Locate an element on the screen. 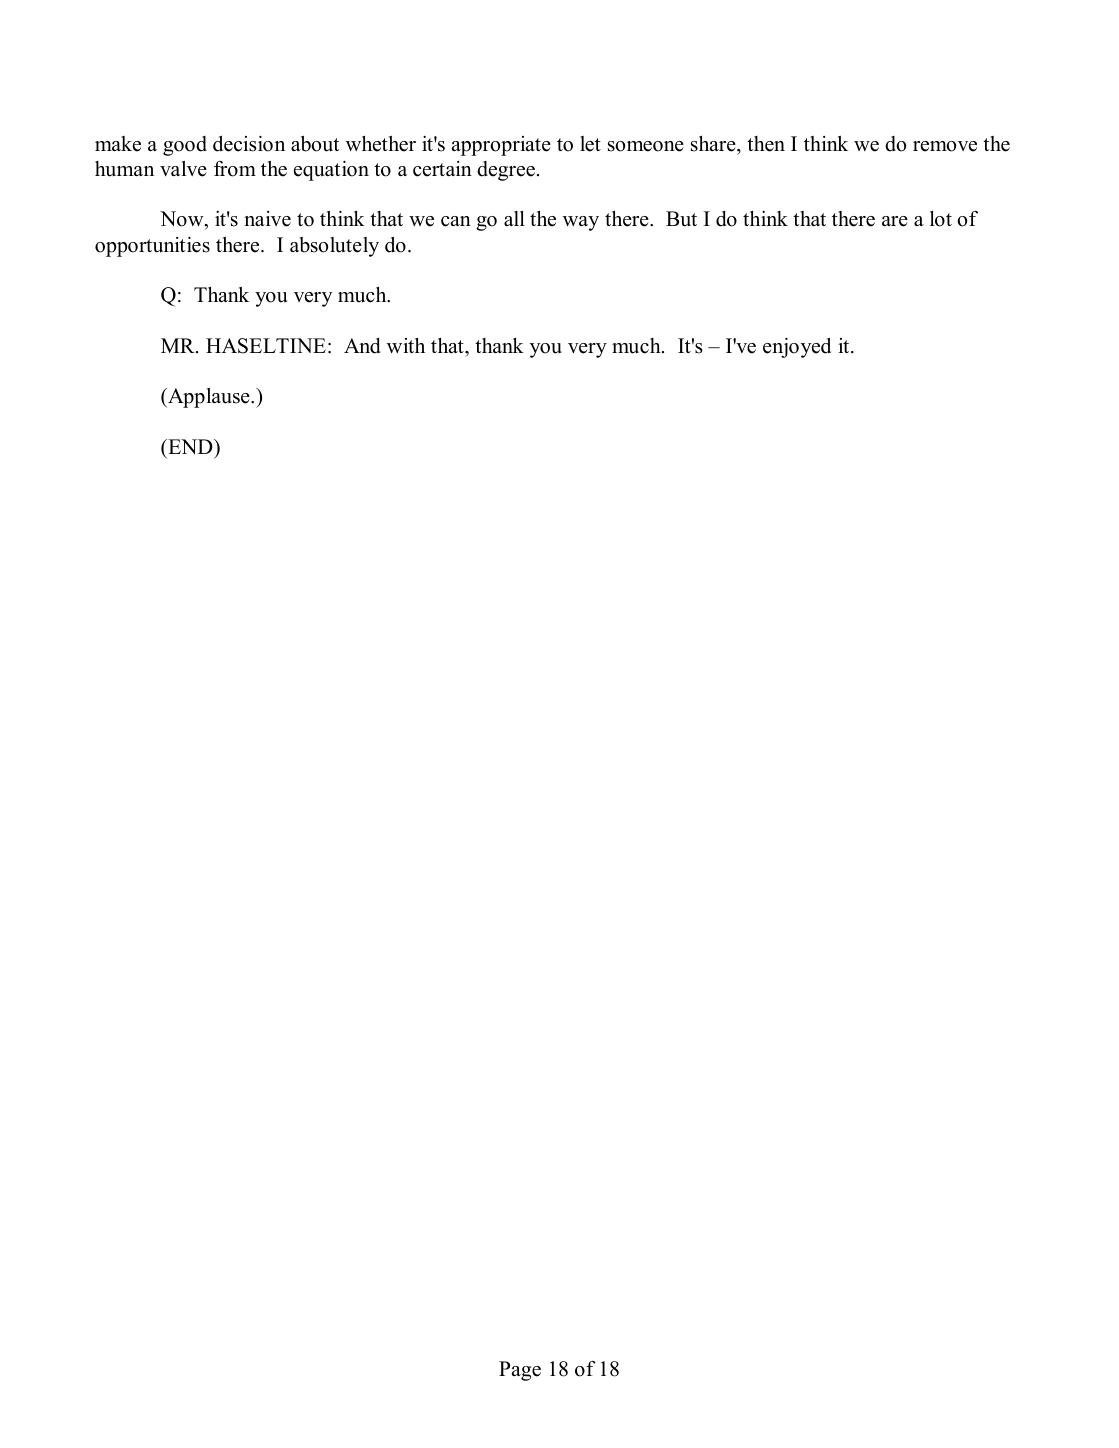 The width and height of the screenshot is (1119, 1448). then is located at coordinates (766, 144).
